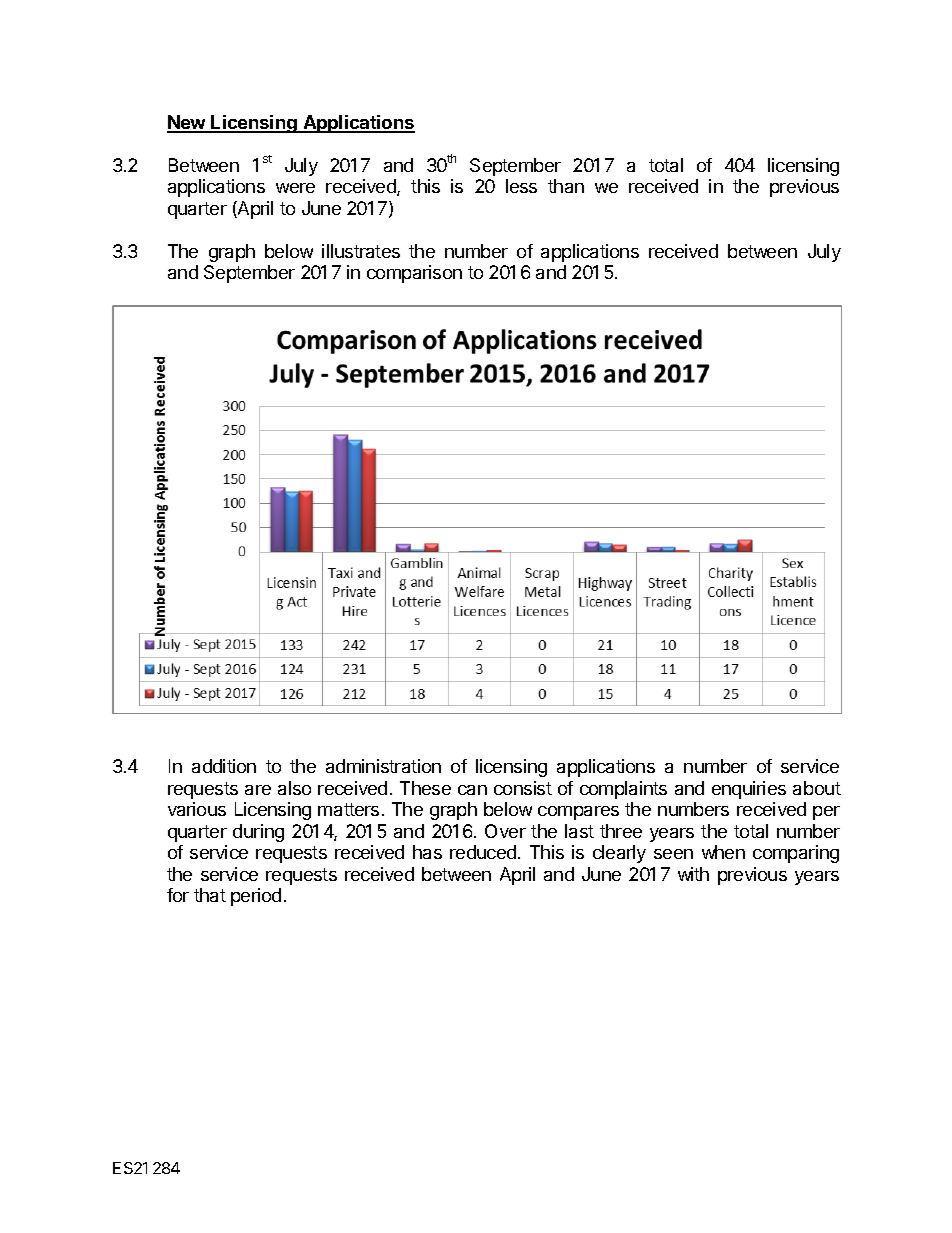 This document has height=1233, width=952. I want to click on when, so click(723, 852).
